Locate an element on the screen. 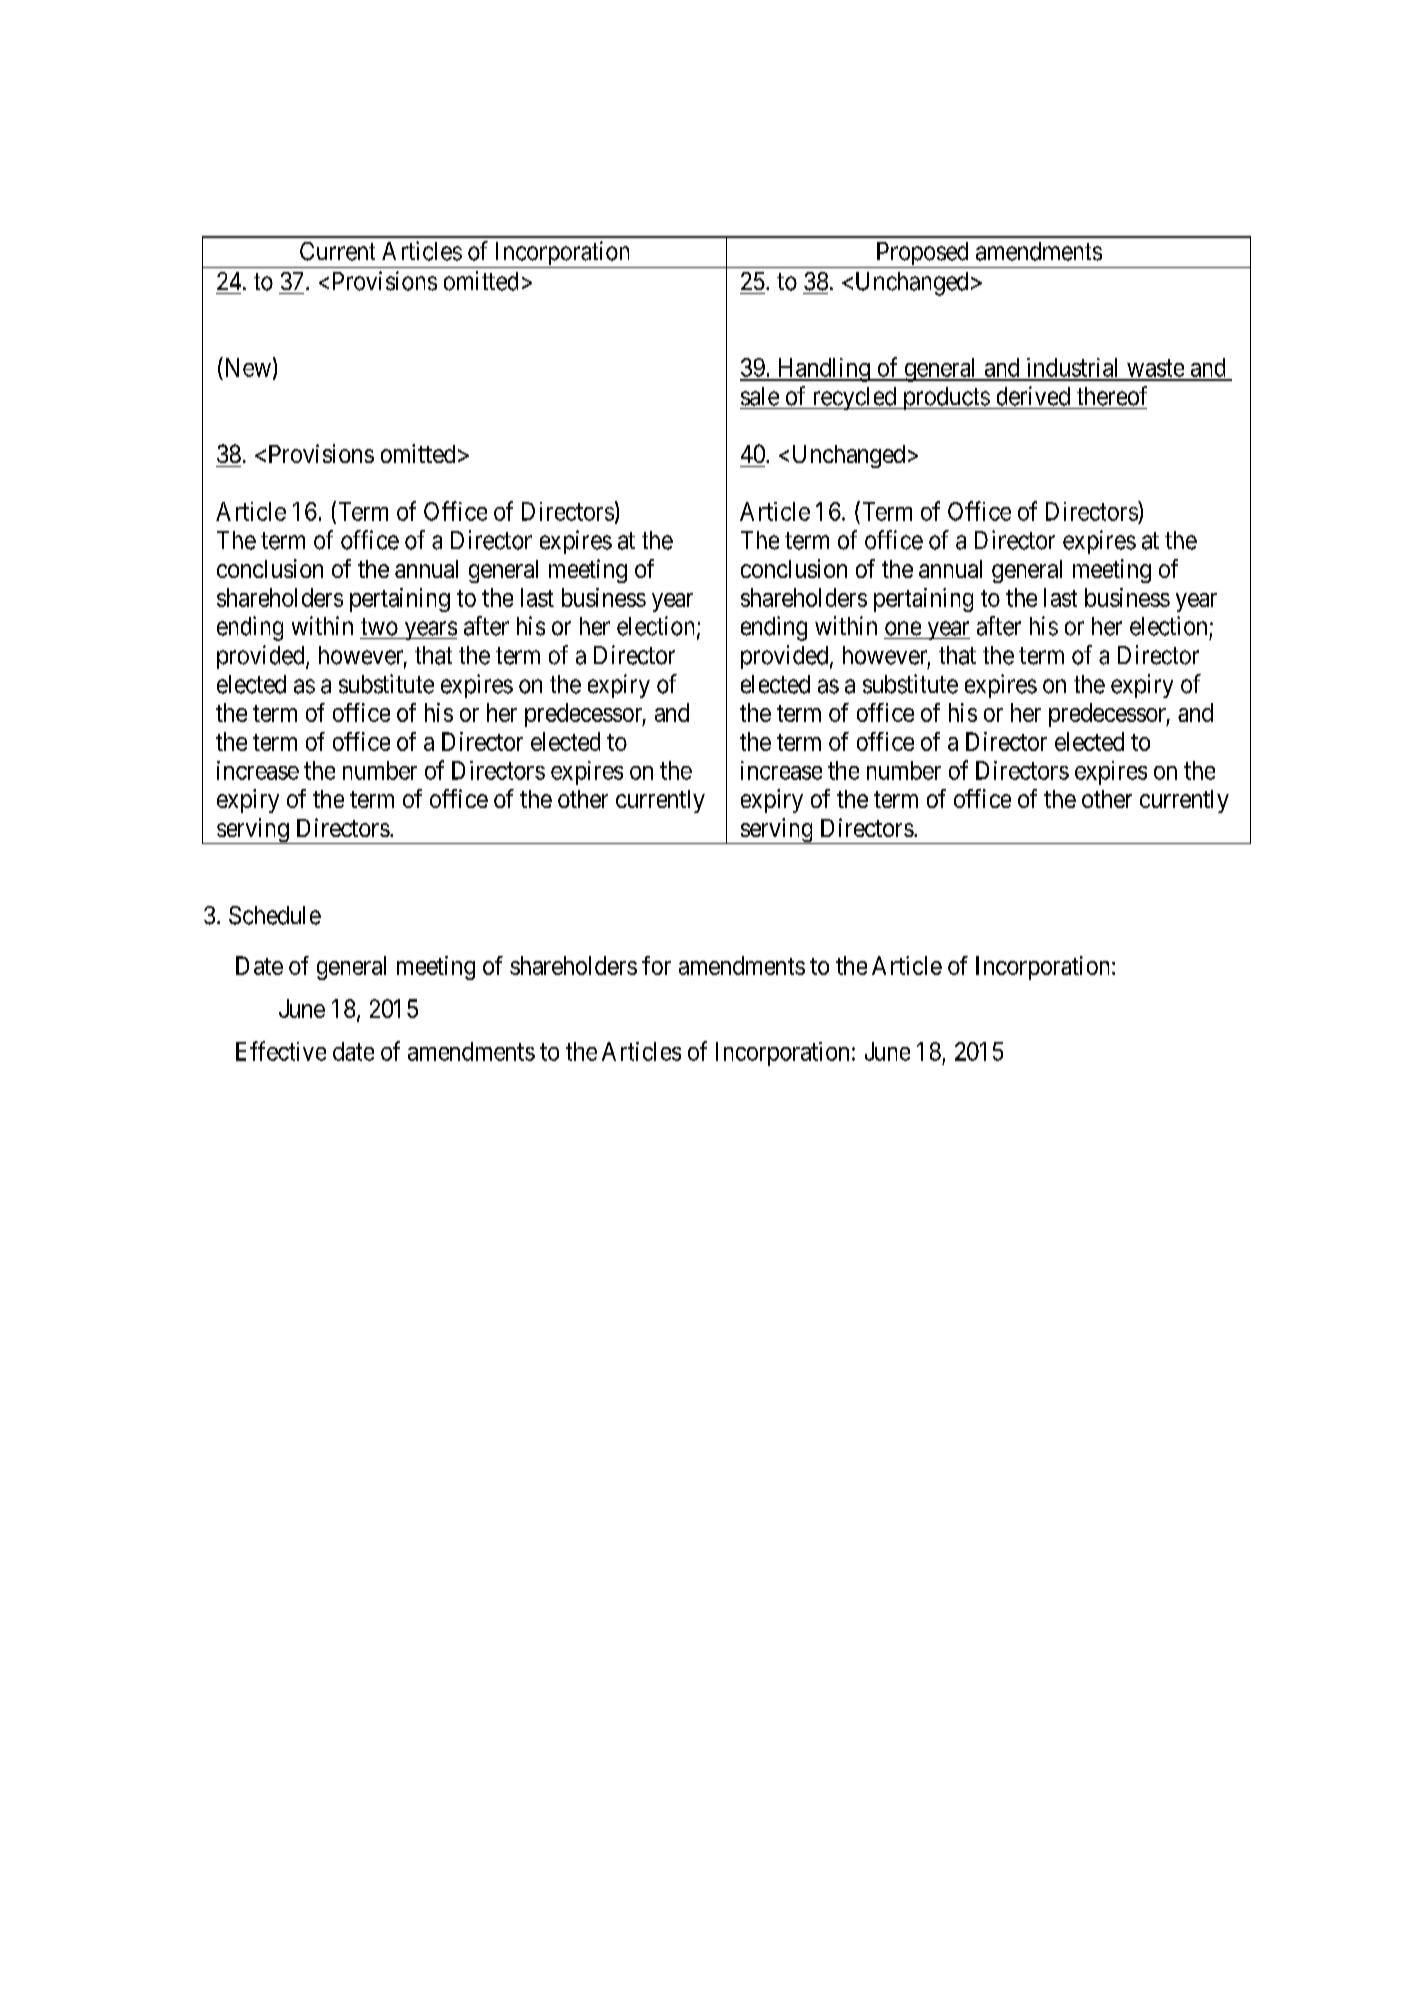  Proposed is located at coordinates (922, 255).
